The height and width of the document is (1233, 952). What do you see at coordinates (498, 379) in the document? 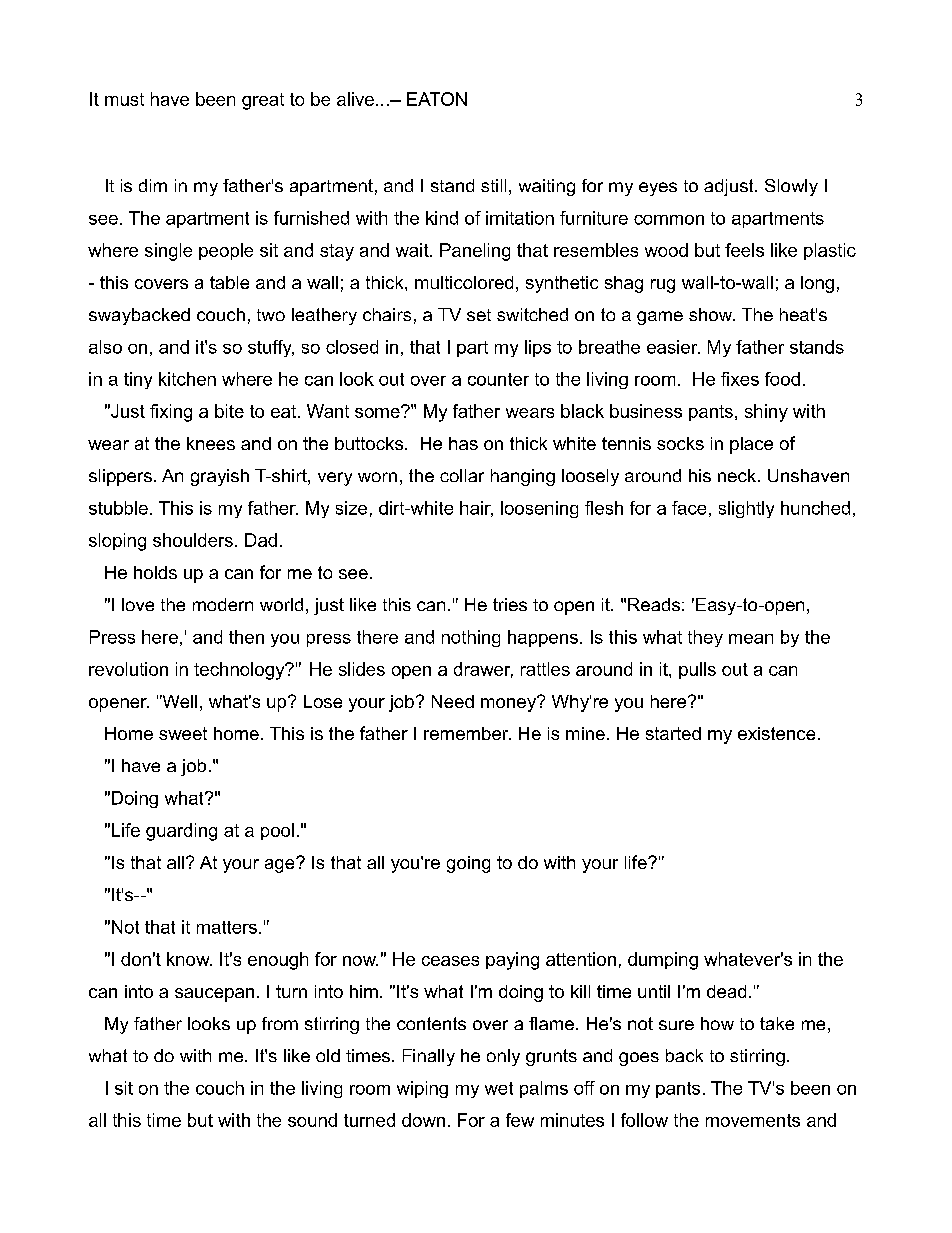
I see `counter` at bounding box center [498, 379].
